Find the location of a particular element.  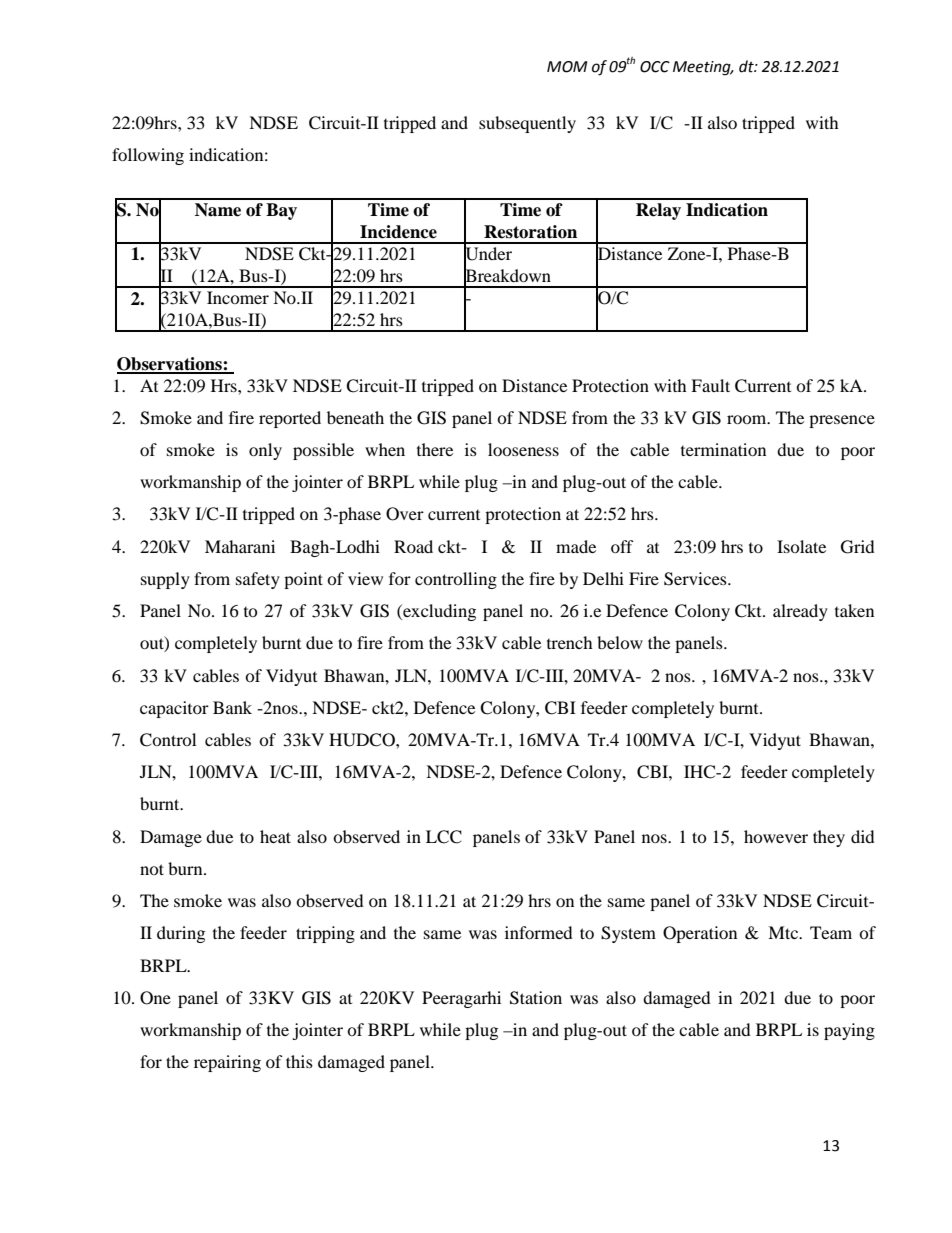

OCC is located at coordinates (655, 67).
